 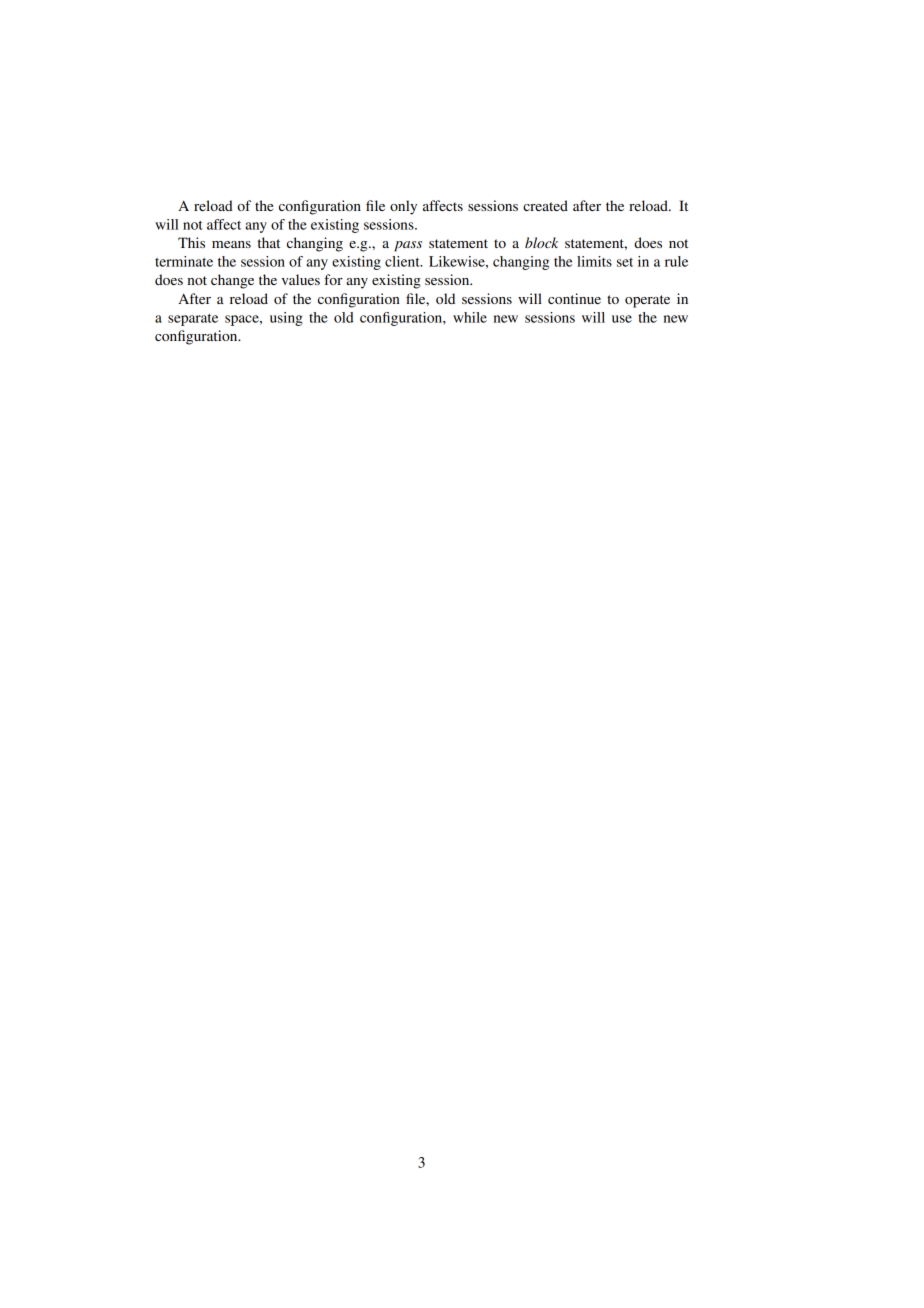 I want to click on limits, so click(x=594, y=261).
